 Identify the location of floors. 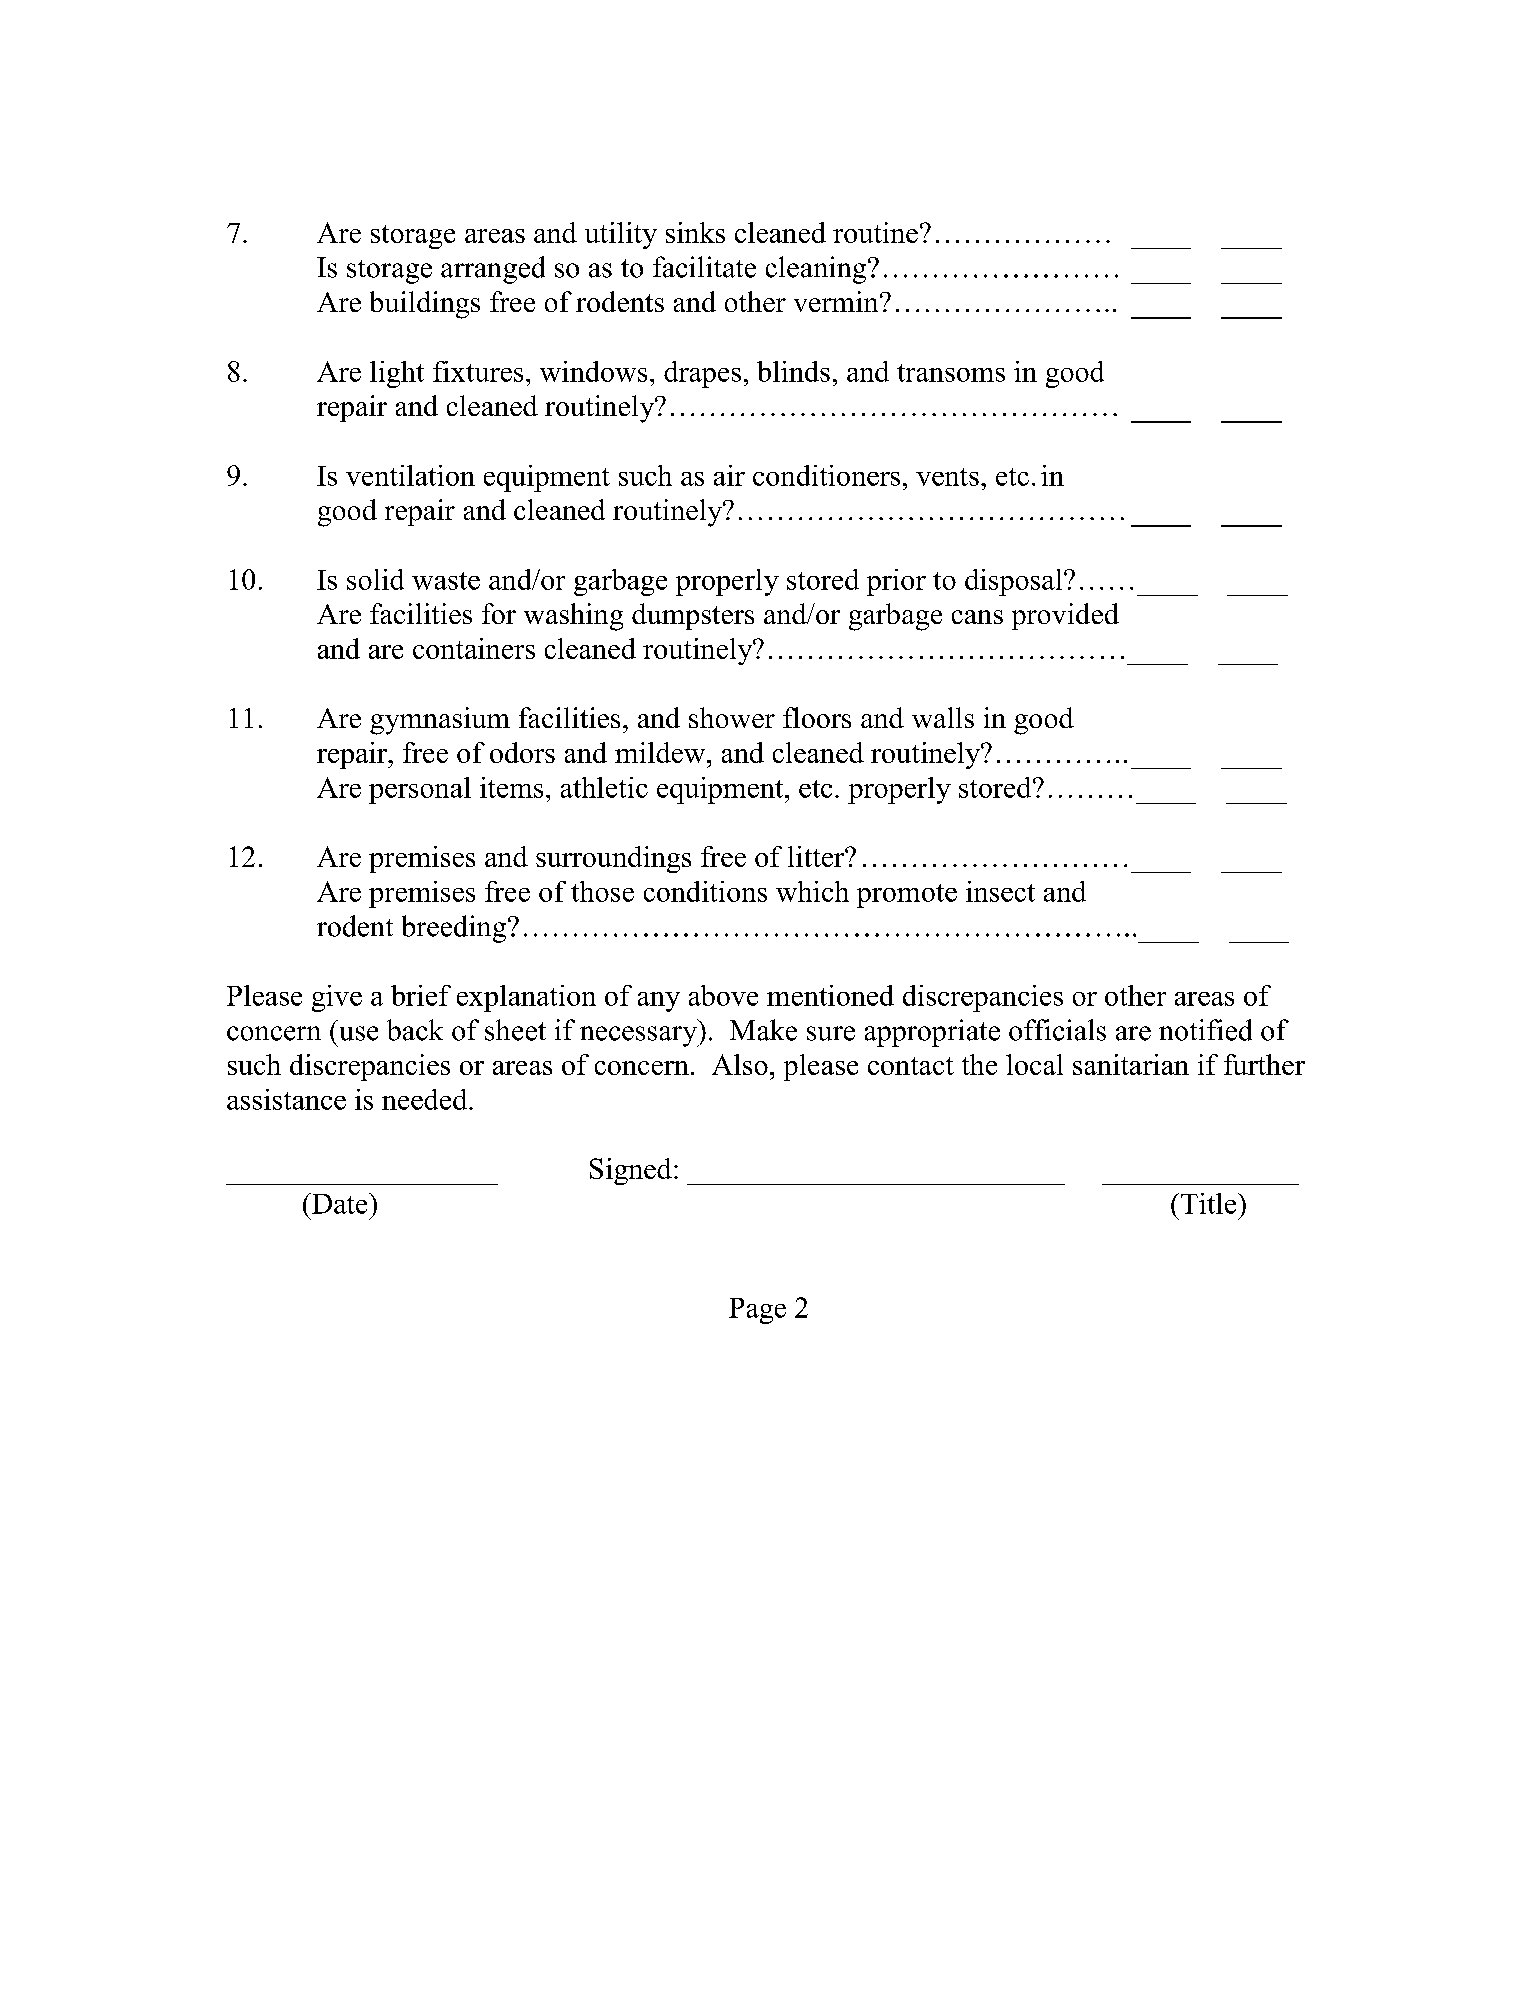
(817, 717).
